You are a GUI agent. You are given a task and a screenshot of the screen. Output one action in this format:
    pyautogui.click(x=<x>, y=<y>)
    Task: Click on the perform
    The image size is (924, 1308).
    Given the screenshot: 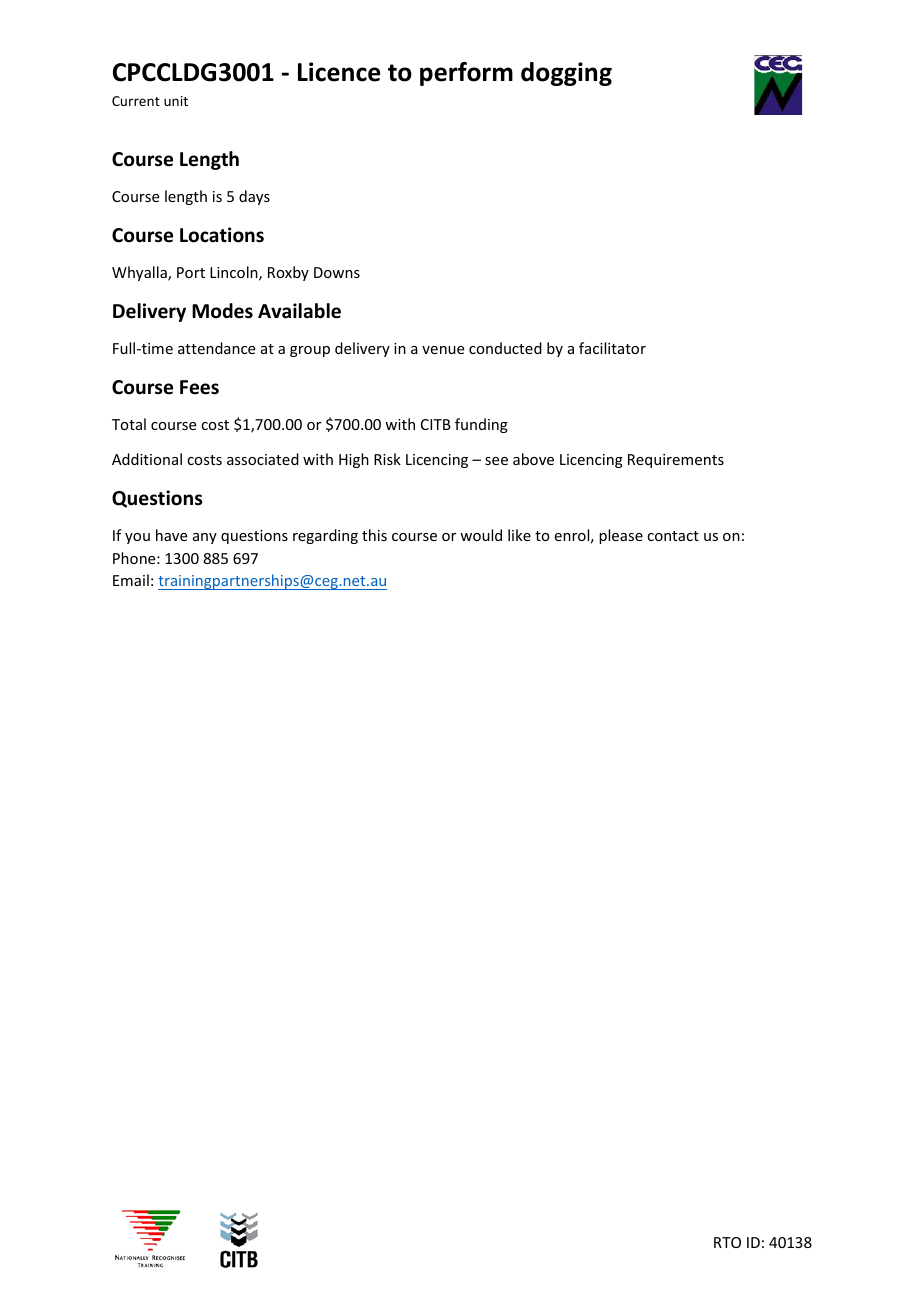 What is the action you would take?
    pyautogui.click(x=466, y=74)
